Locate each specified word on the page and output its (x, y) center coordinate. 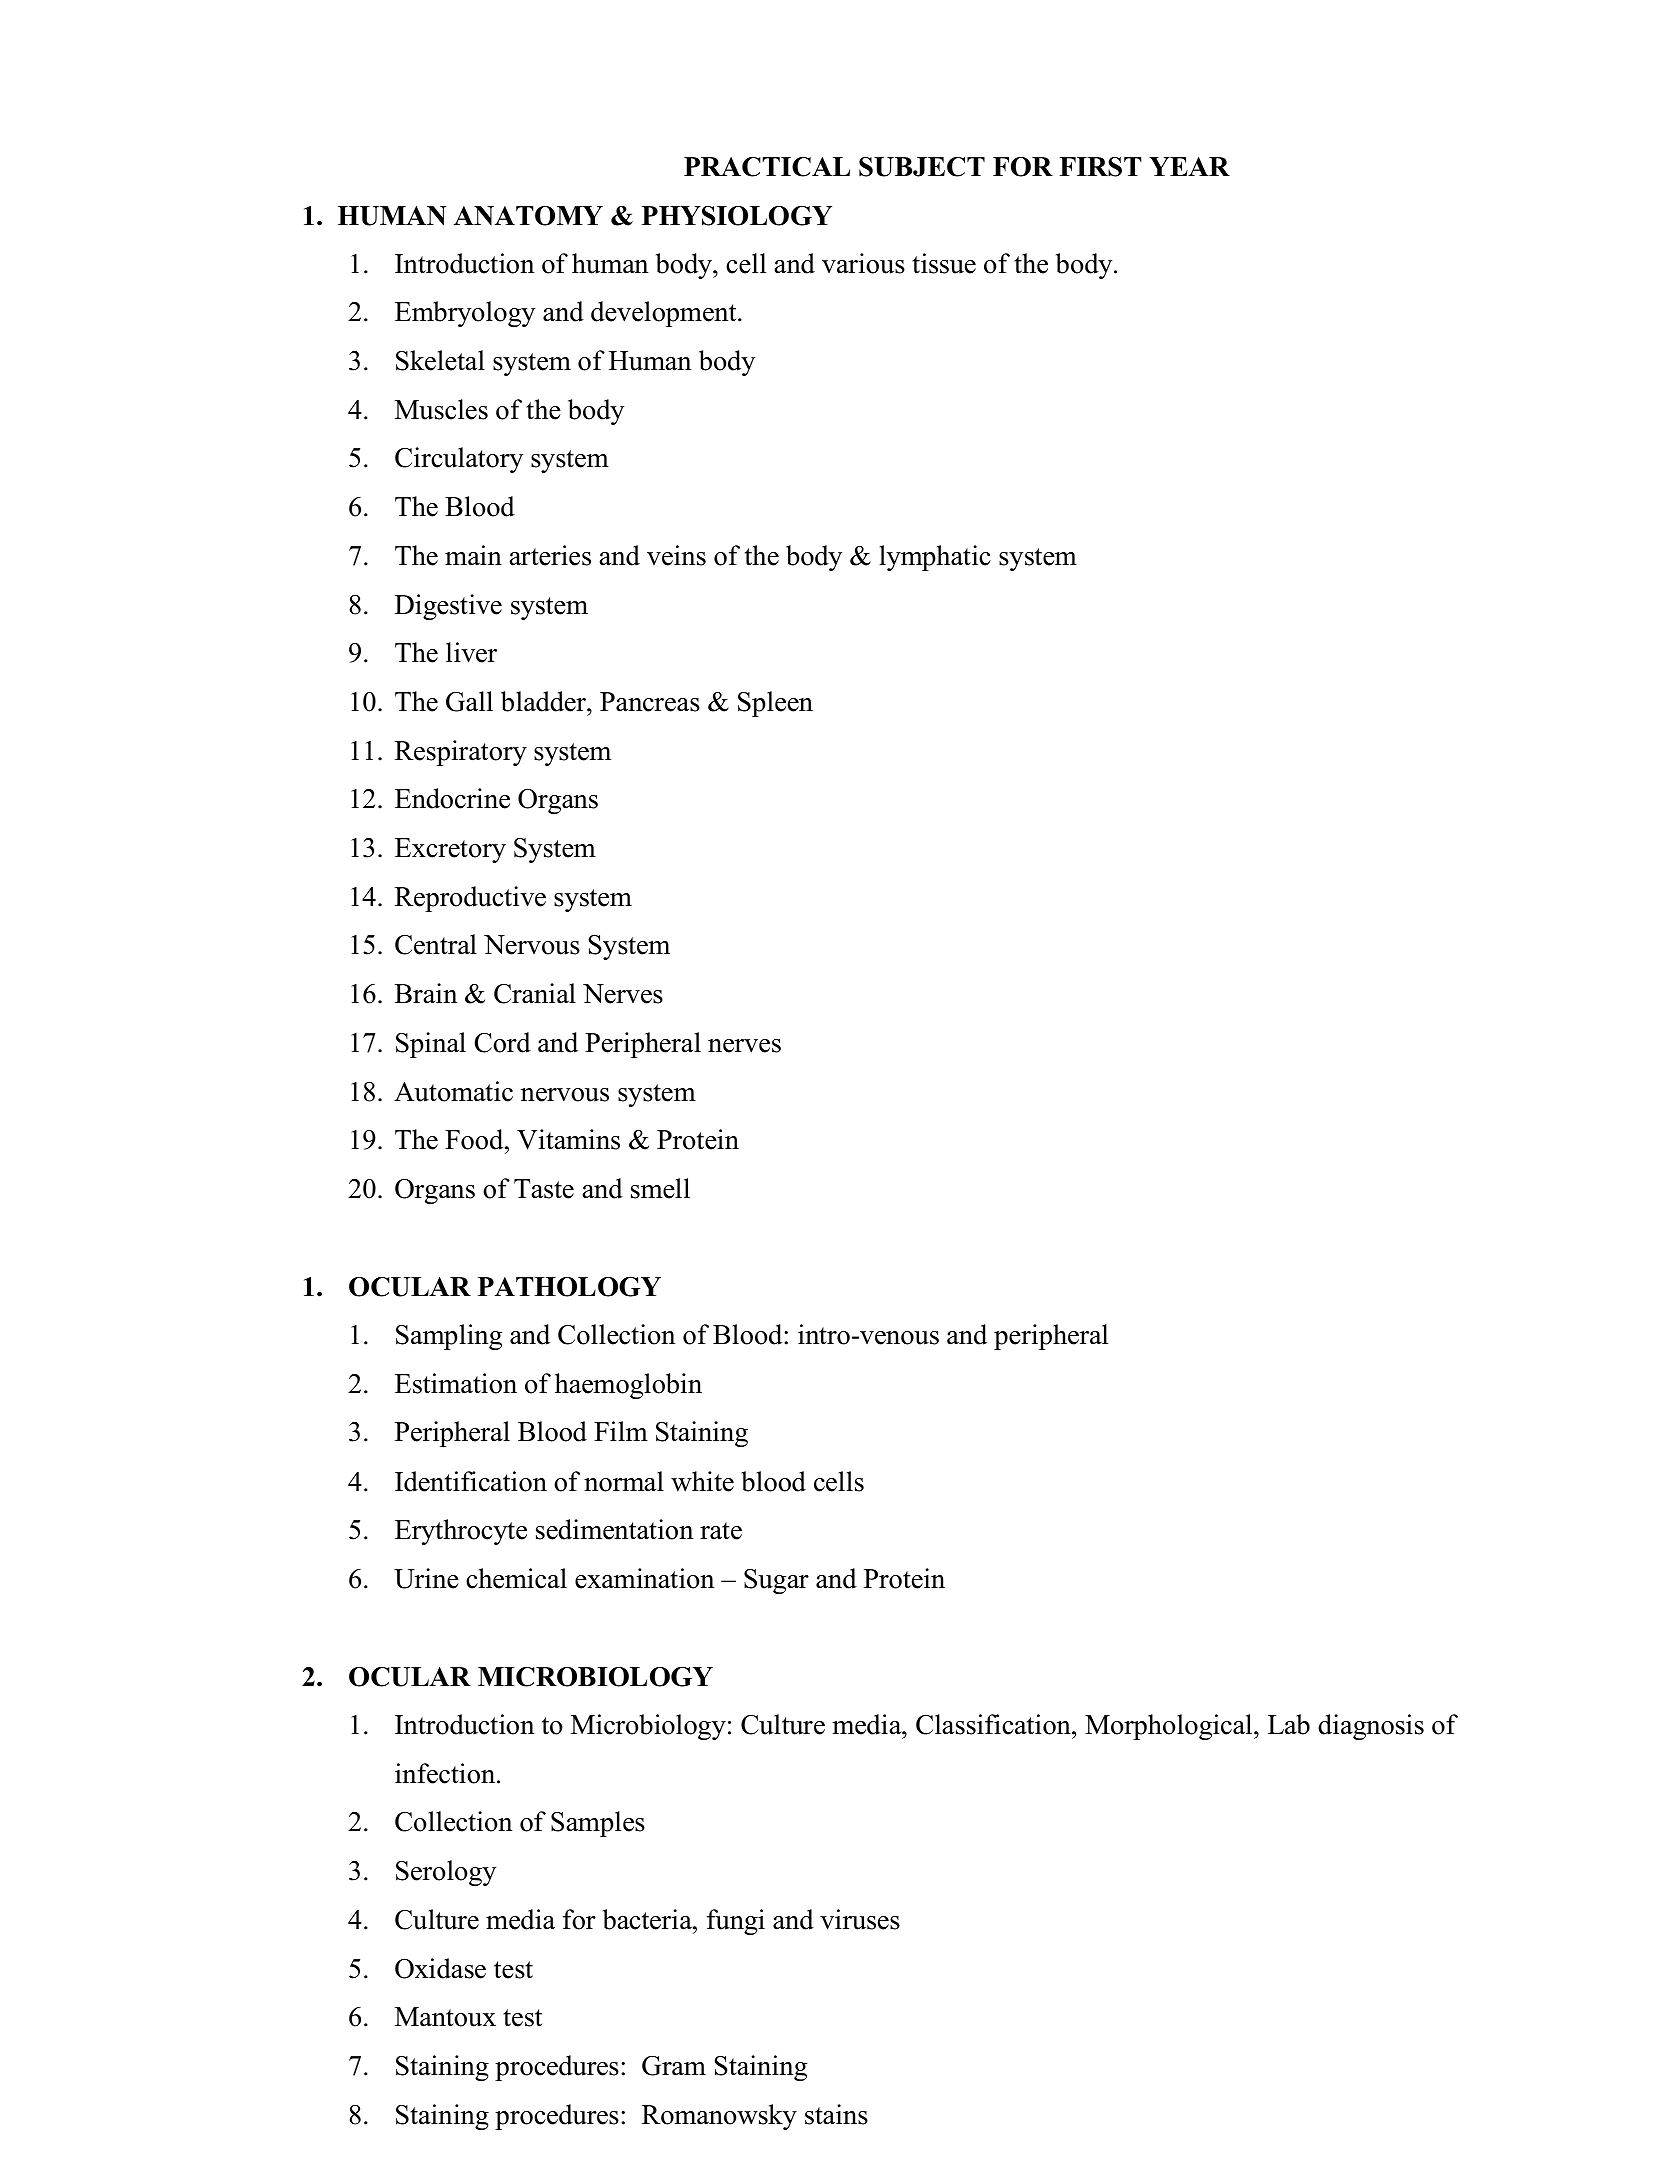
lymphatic (935, 558)
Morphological (1170, 1727)
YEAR (1189, 166)
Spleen (775, 704)
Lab (1289, 1724)
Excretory (450, 850)
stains (836, 2114)
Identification (471, 1481)
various (863, 263)
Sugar (776, 1581)
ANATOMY (528, 216)
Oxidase (440, 1968)
